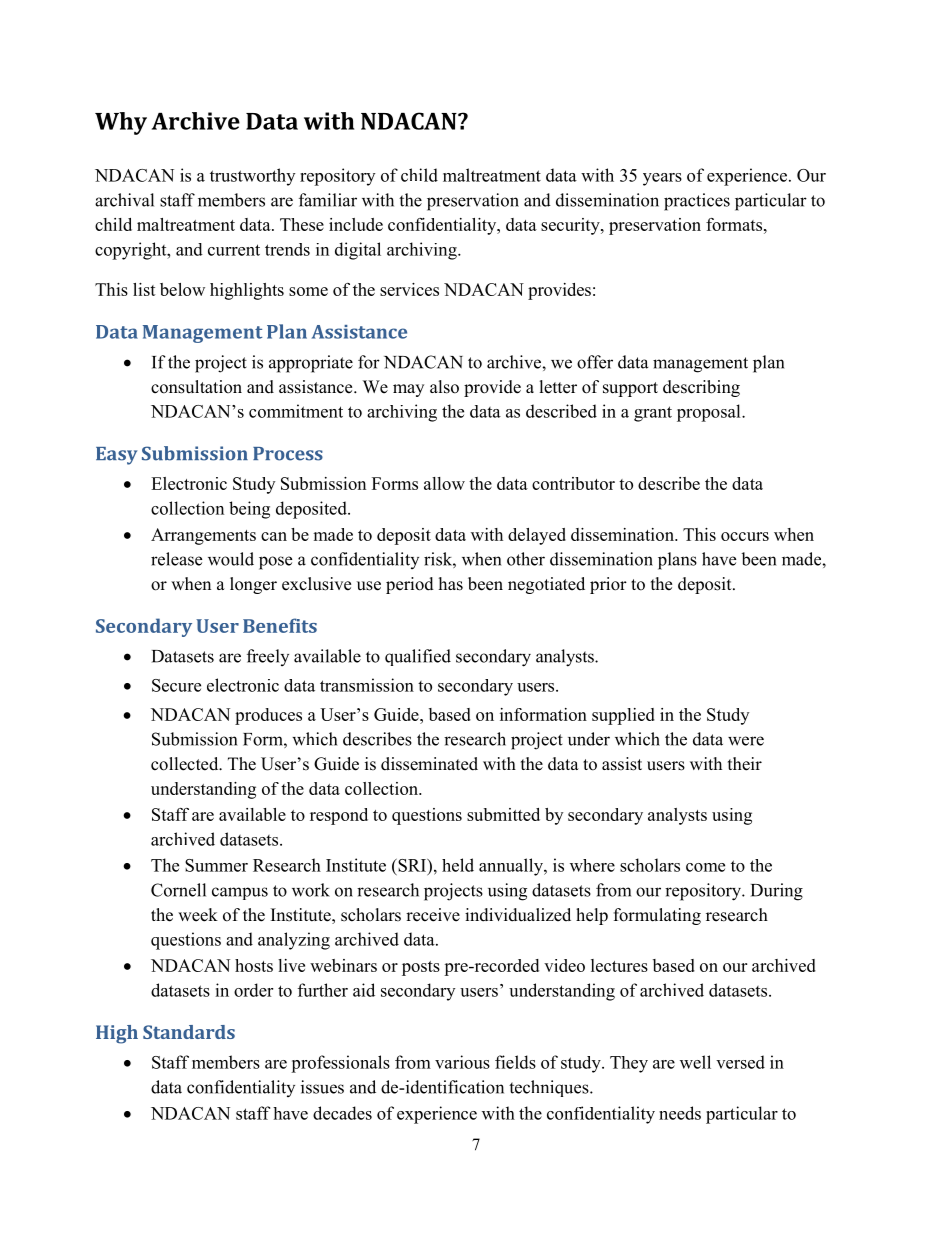 This document has height=1233, width=952. Describe the element at coordinates (196, 387) in the document. I see `consultation` at that location.
